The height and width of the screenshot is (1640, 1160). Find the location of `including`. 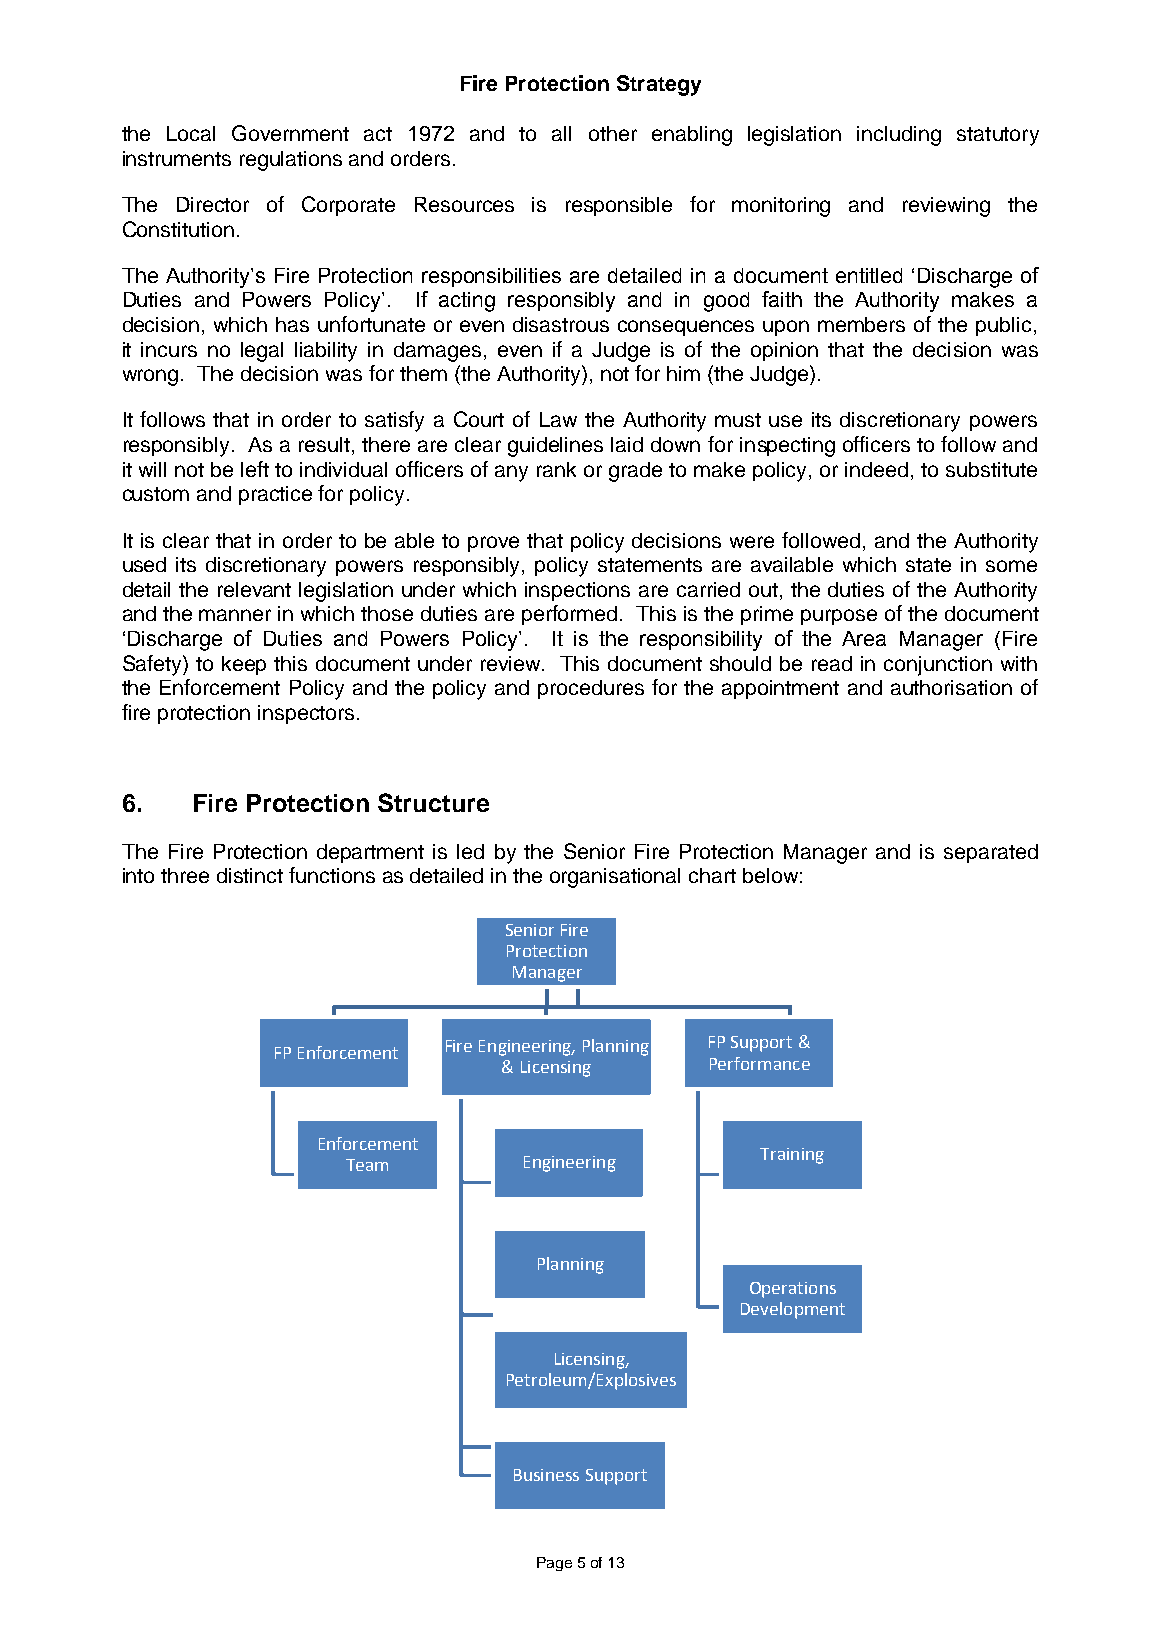

including is located at coordinates (899, 136).
